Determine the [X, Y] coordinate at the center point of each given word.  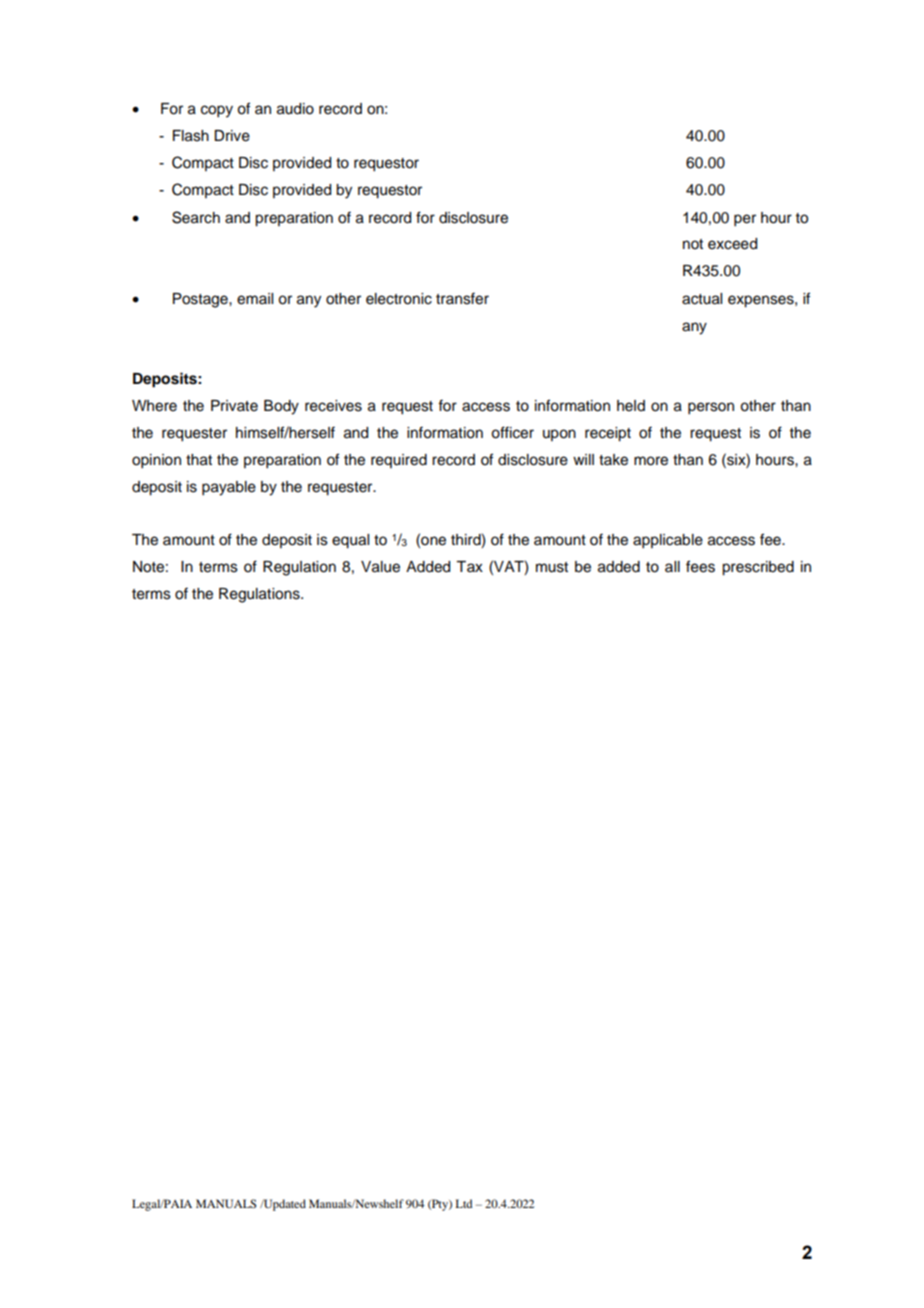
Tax [469, 566]
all [672, 566]
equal [350, 541]
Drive [232, 136]
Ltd [464, 1203]
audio [295, 109]
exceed [732, 244]
